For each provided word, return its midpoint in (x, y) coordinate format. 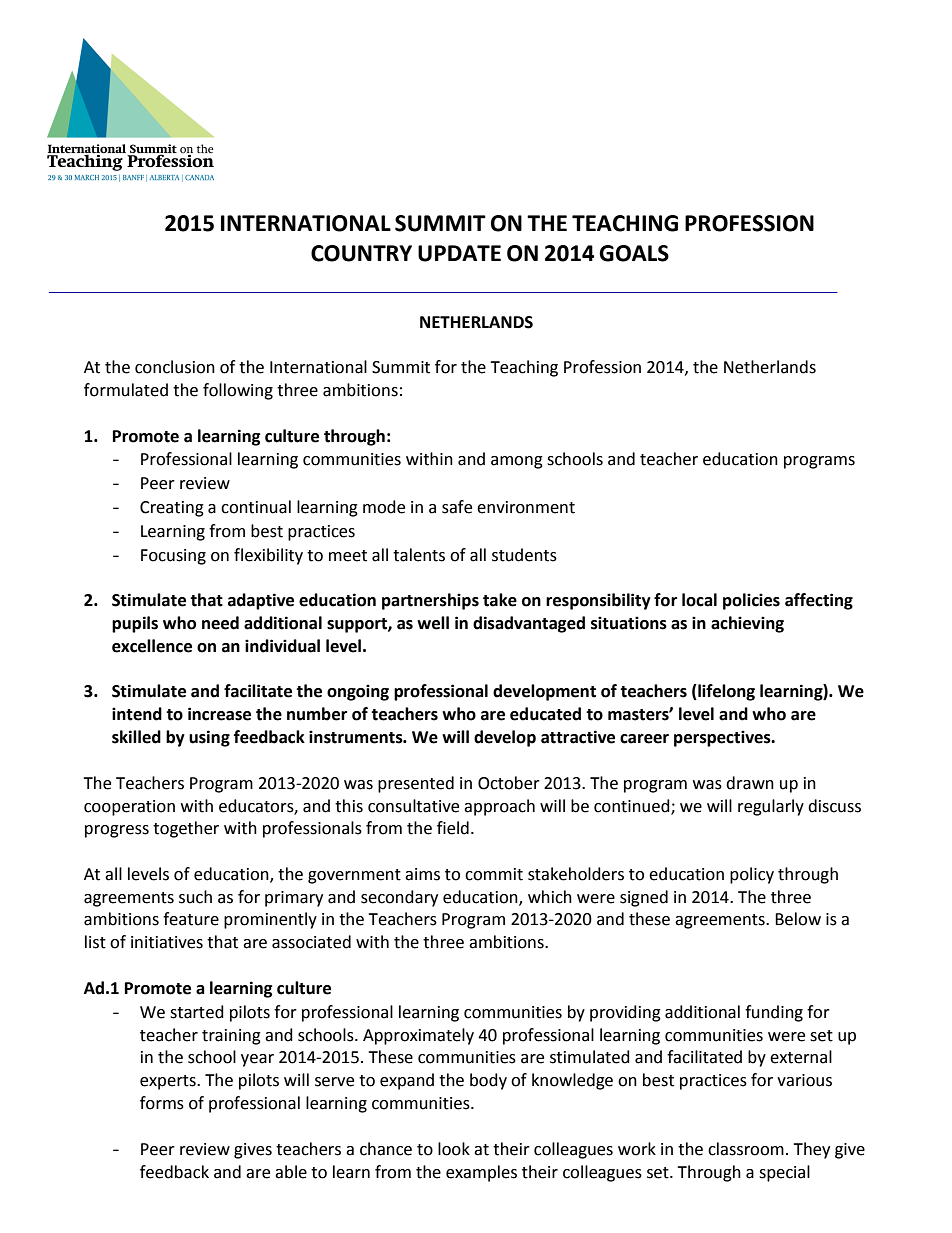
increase (219, 714)
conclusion (175, 367)
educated (545, 714)
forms (162, 1103)
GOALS (634, 253)
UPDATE (459, 253)
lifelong (725, 692)
